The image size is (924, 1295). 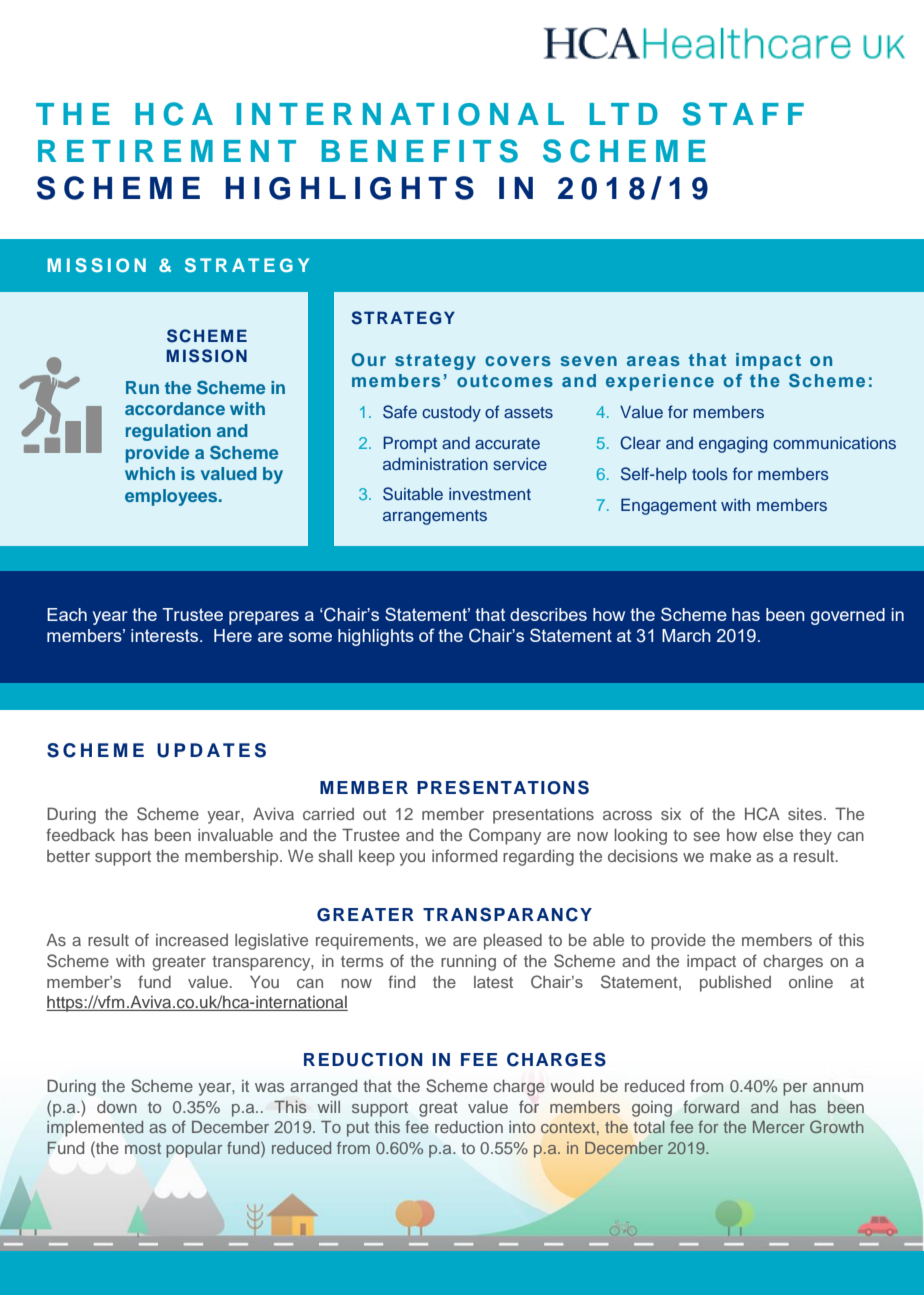 I want to click on arrangements, so click(x=435, y=517).
